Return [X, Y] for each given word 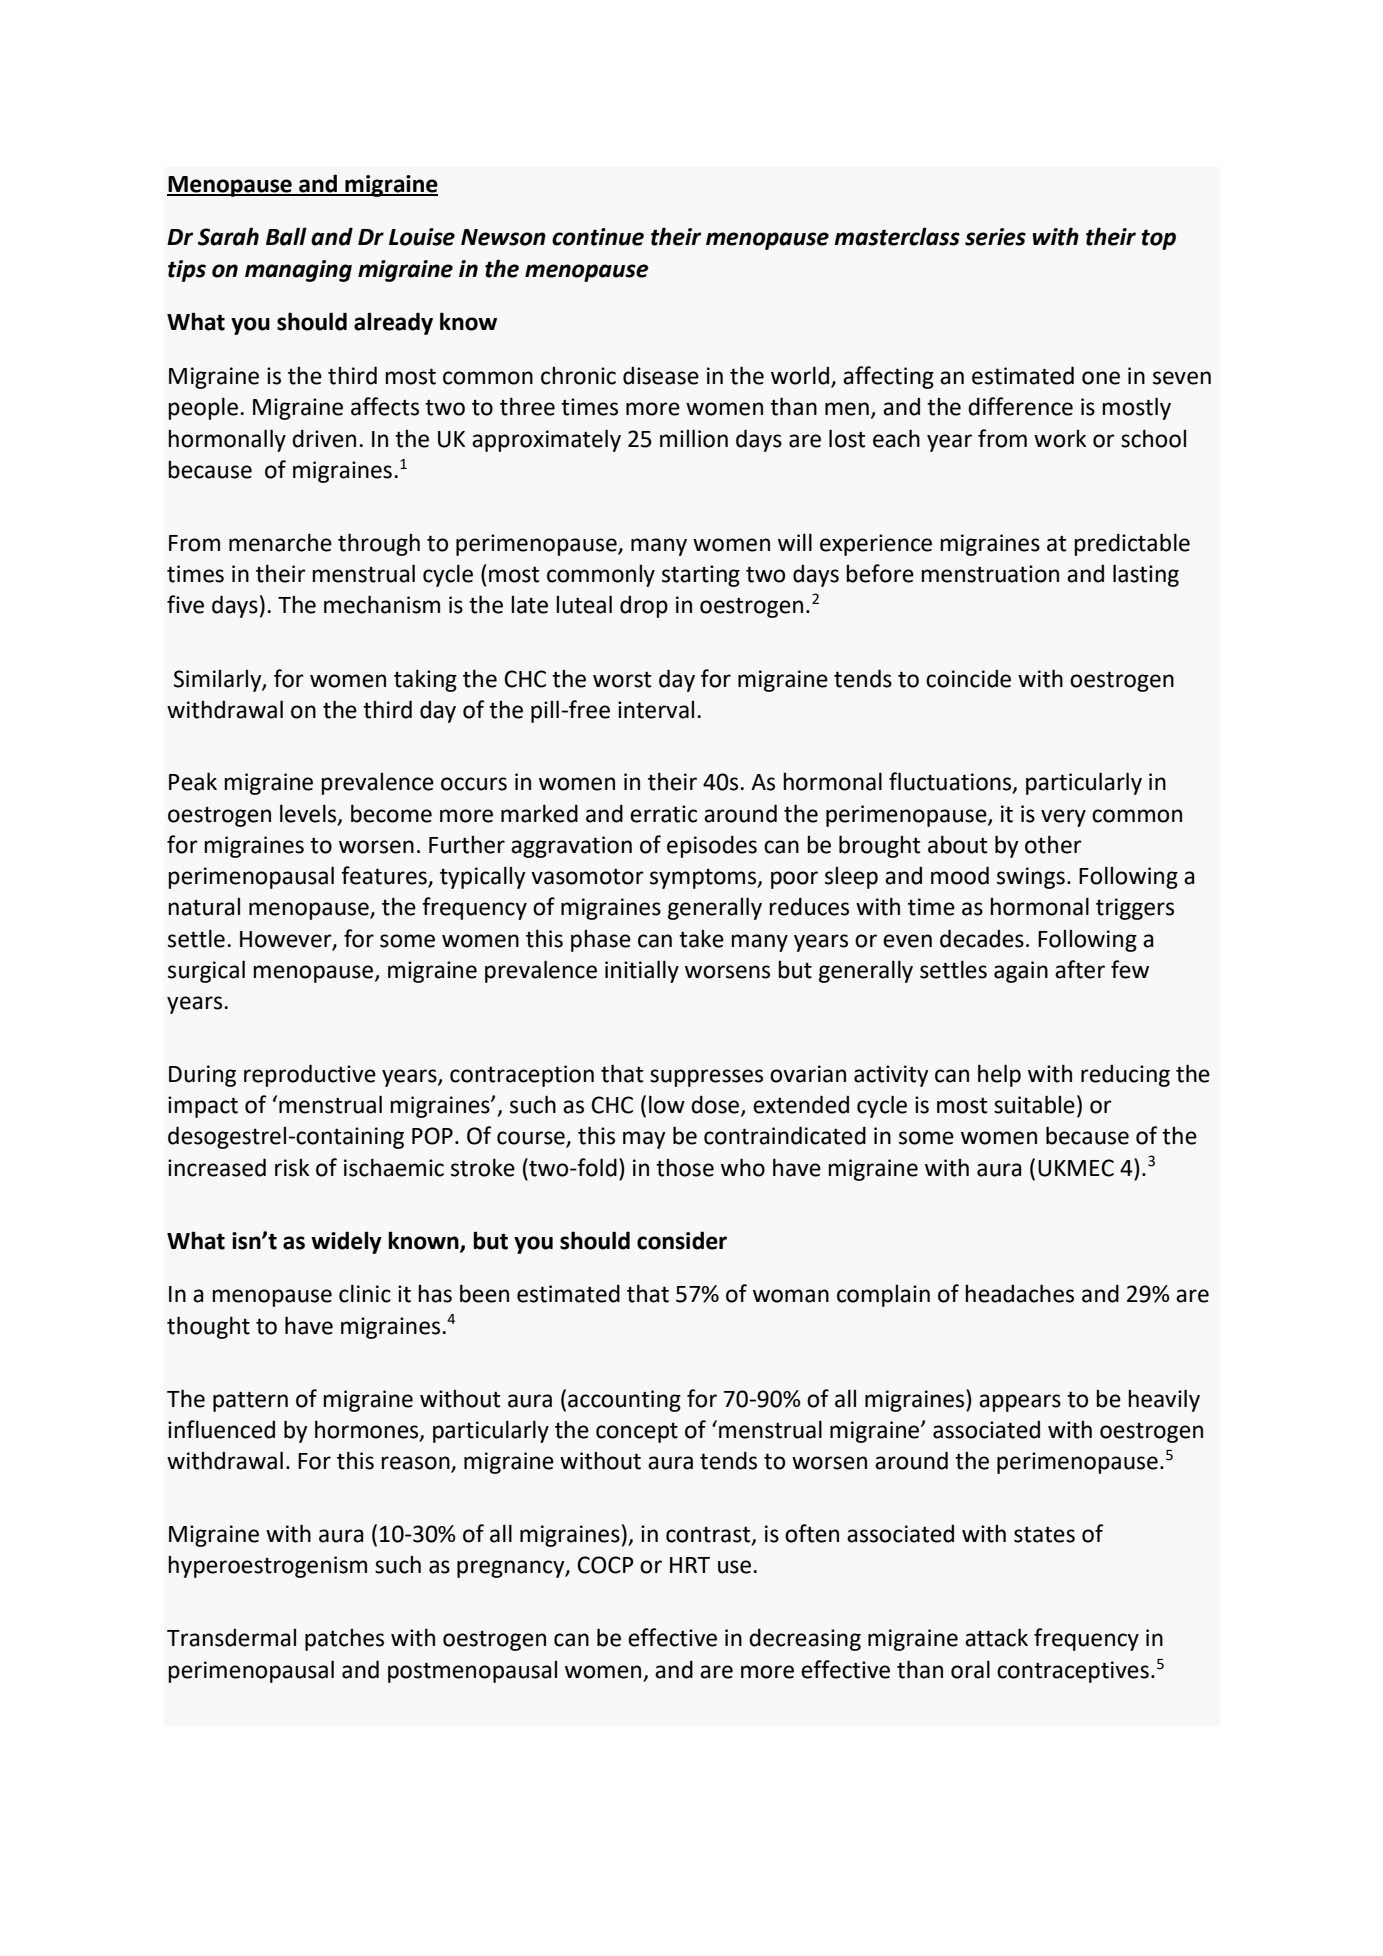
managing [298, 271]
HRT [690, 1565]
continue [598, 237]
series [995, 237]
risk [292, 1167]
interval [656, 709]
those [685, 1167]
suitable [1034, 1104]
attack [996, 1637]
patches [344, 1639]
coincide [968, 678]
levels [309, 814]
